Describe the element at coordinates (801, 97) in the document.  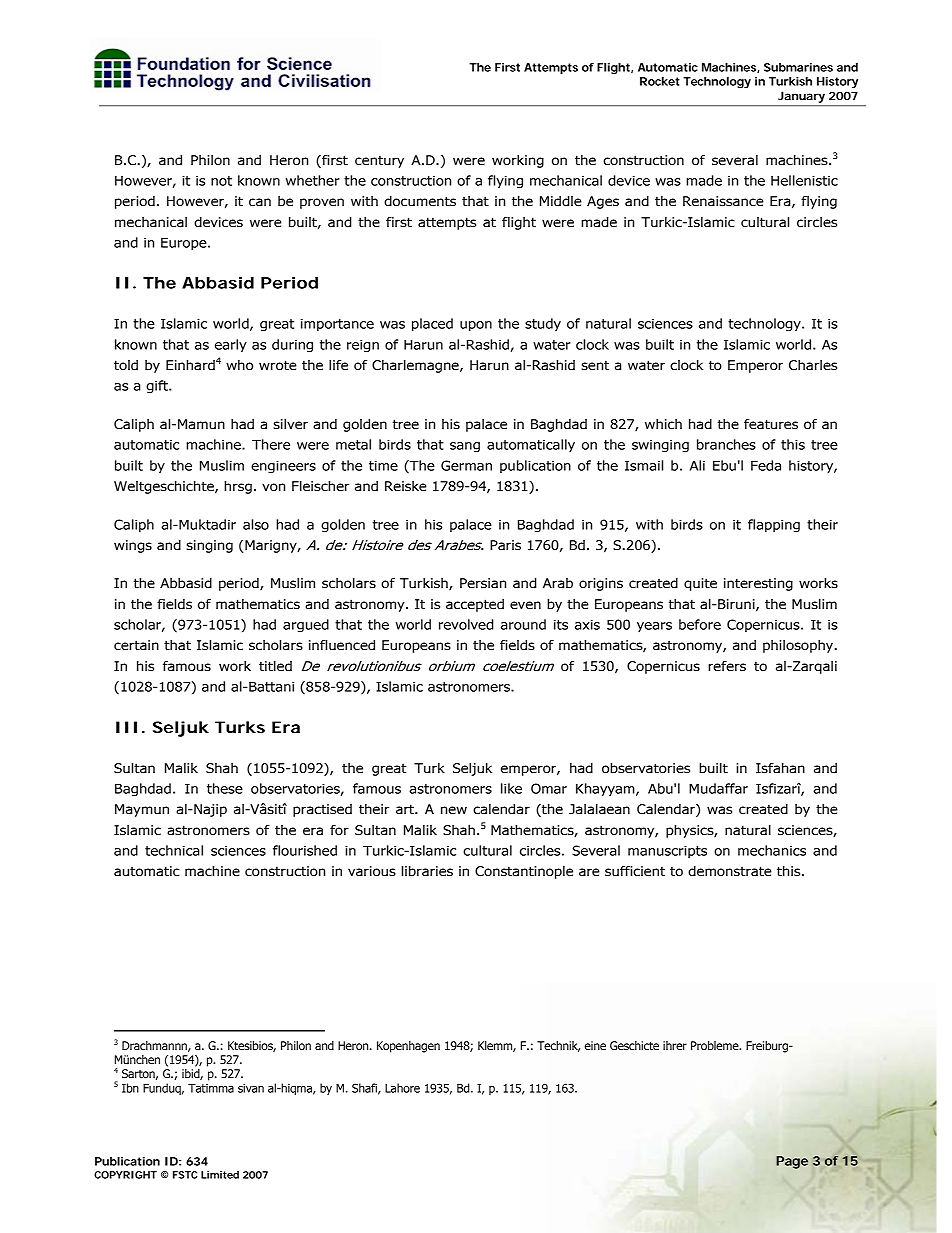
I see `January` at that location.
